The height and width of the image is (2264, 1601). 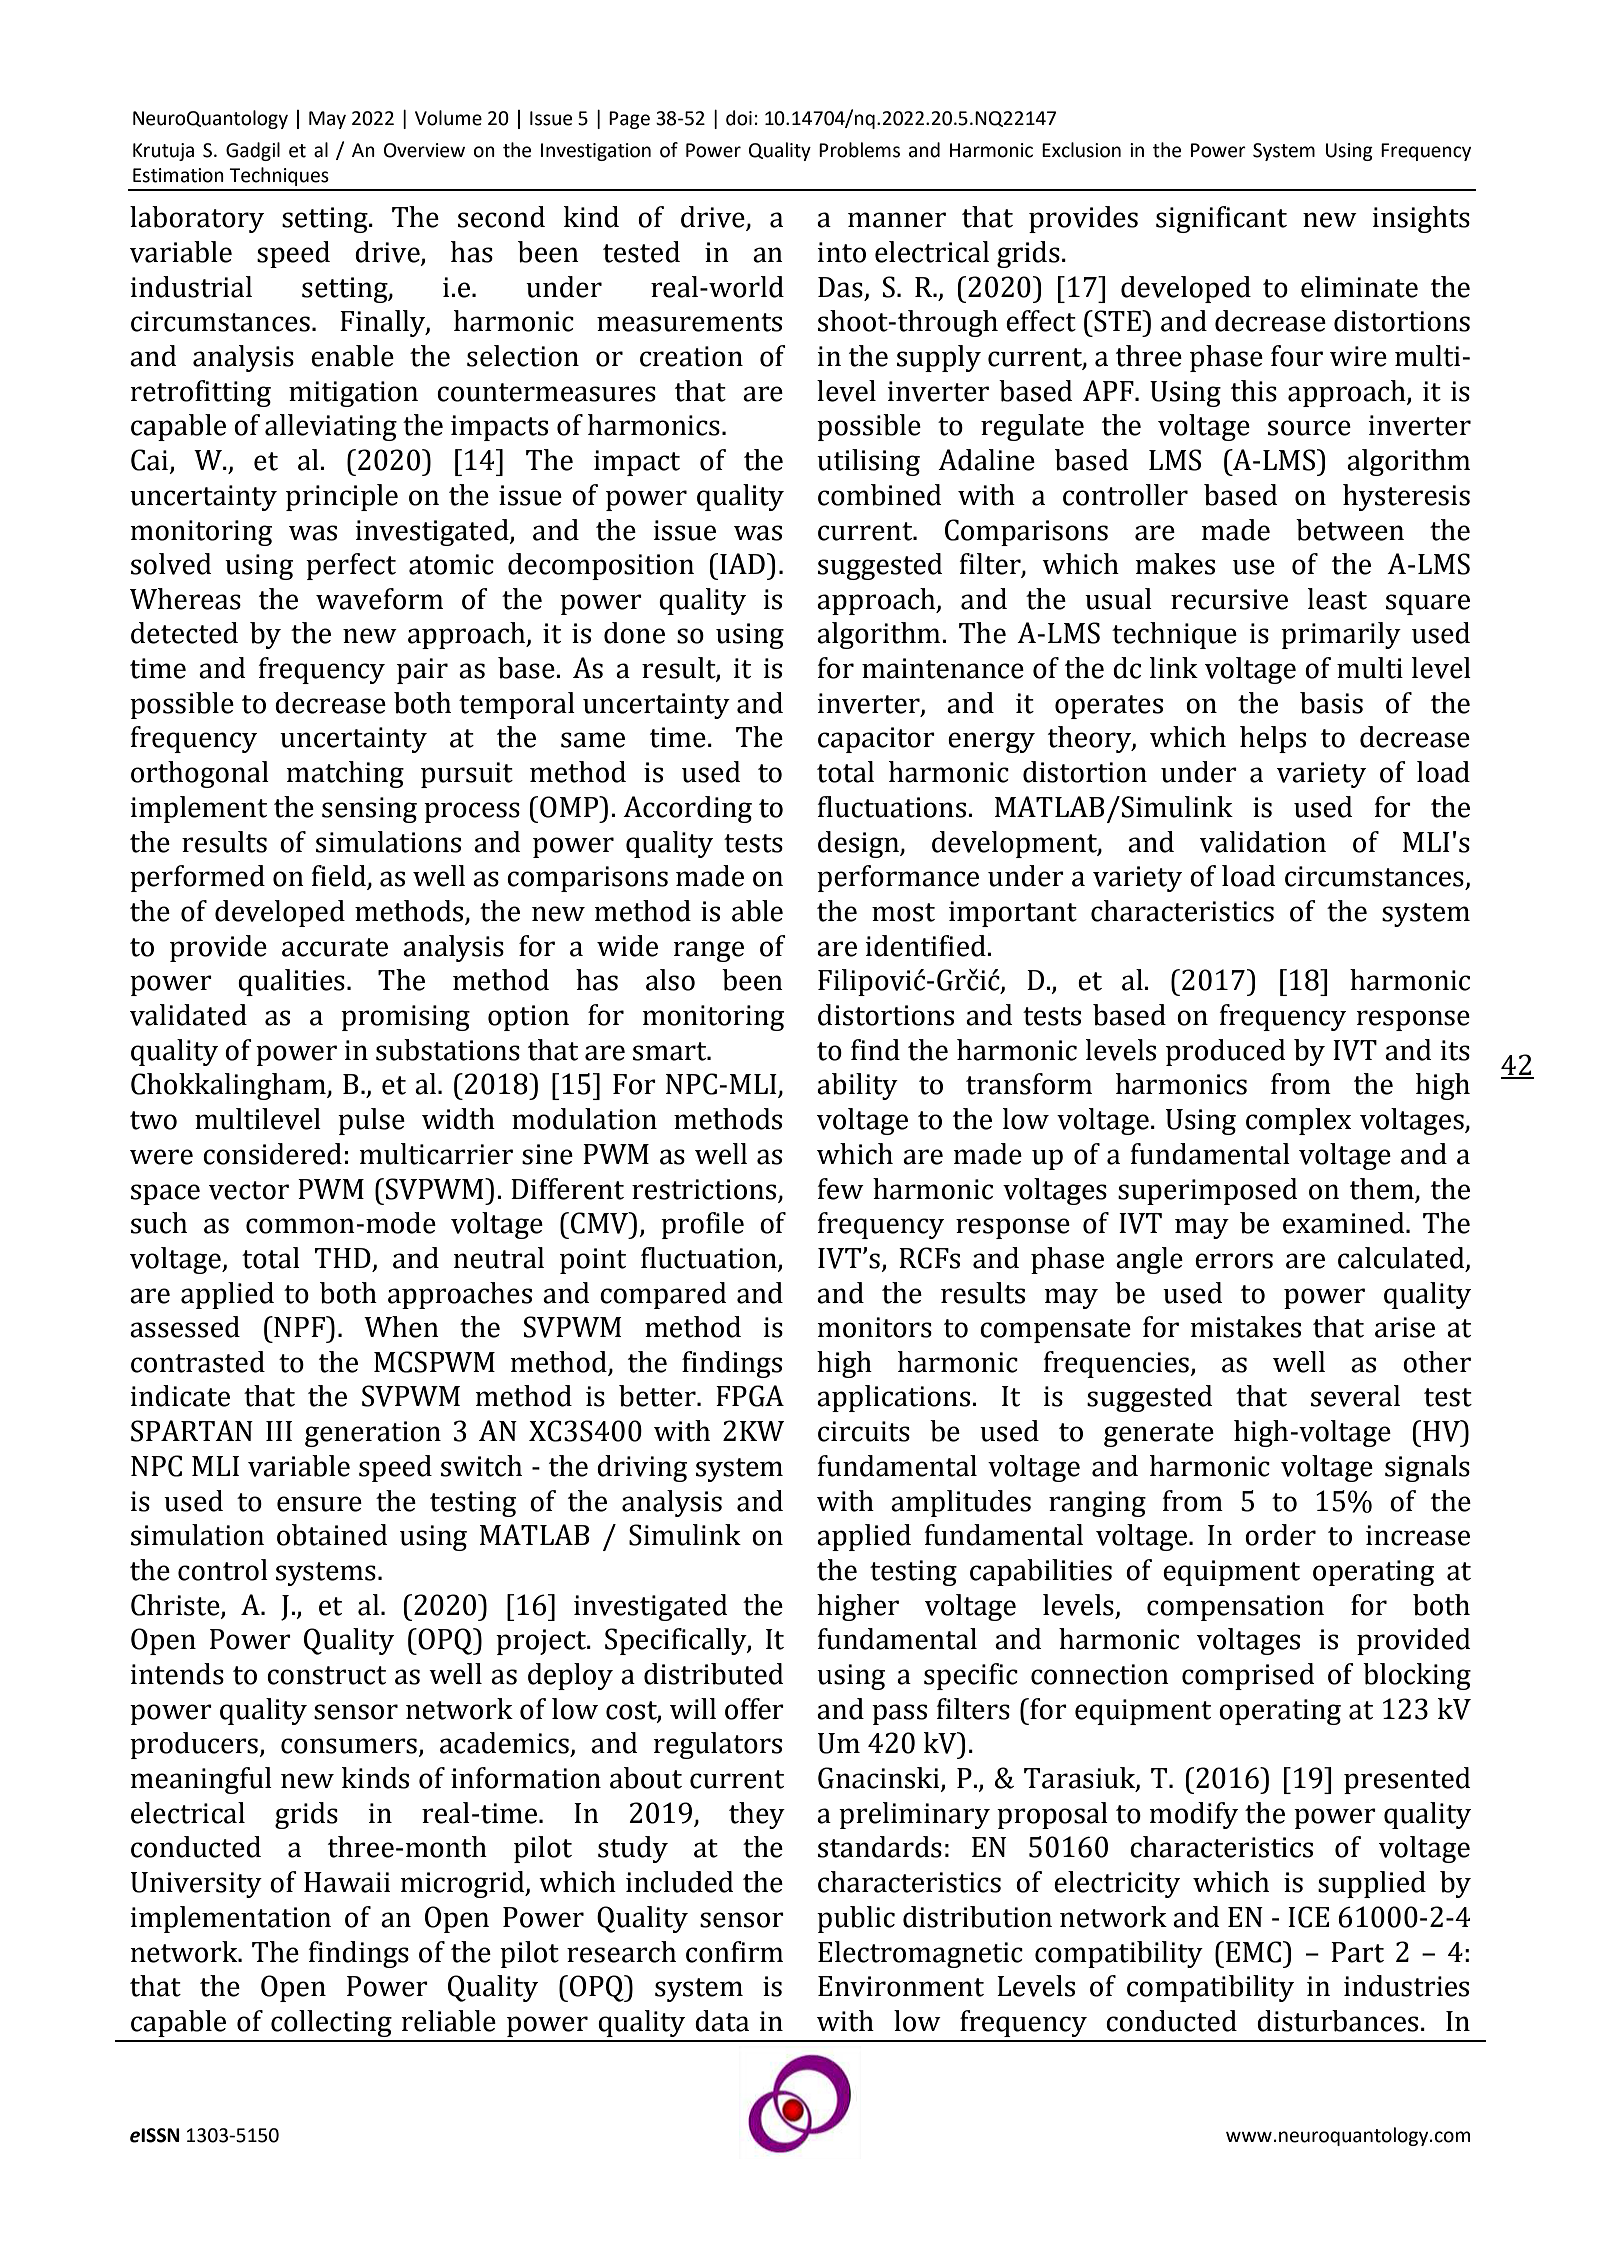 I want to click on Overview, so click(x=424, y=150).
